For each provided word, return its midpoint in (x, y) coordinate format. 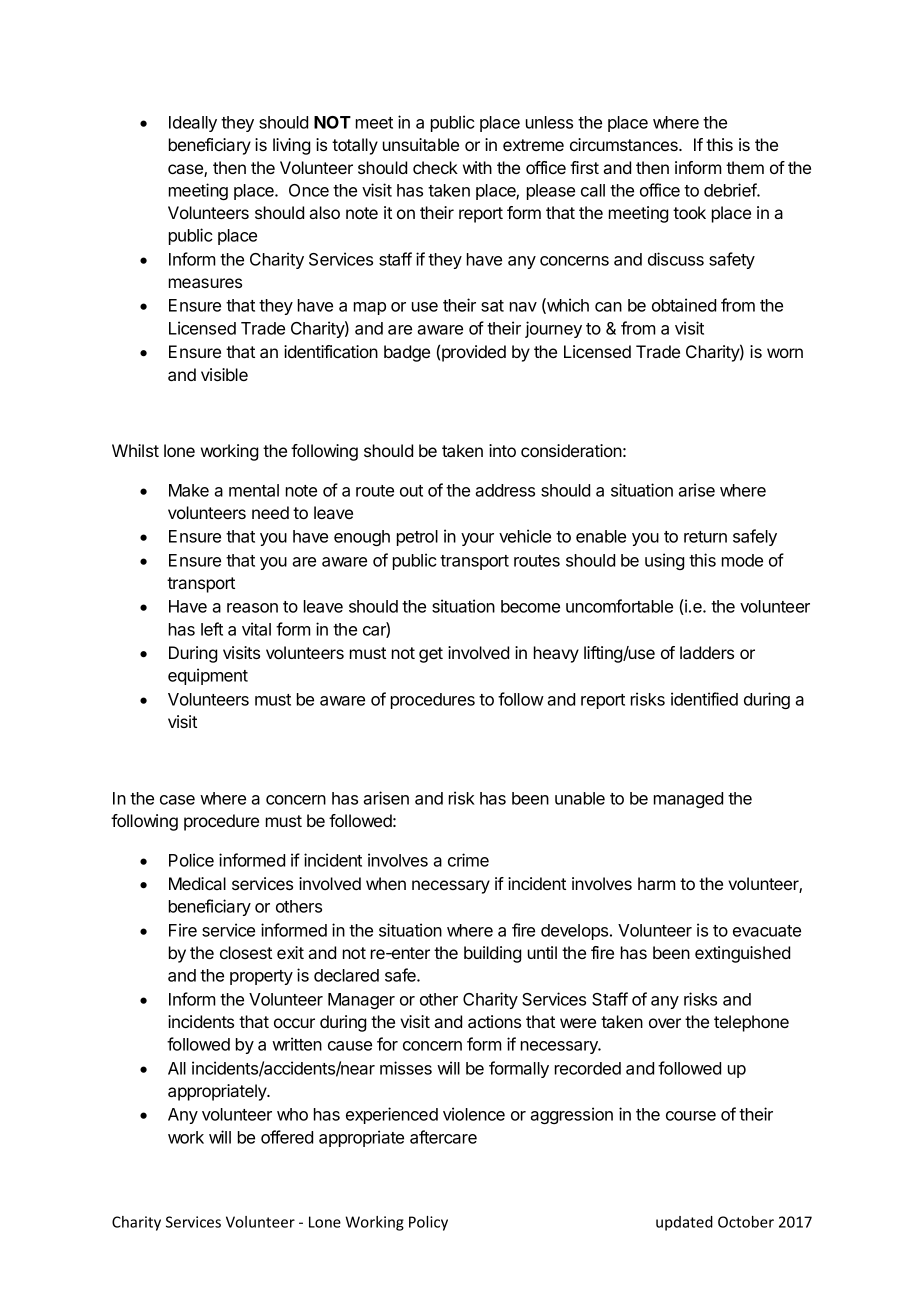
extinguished (742, 954)
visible (224, 374)
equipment (208, 676)
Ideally (193, 124)
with (477, 167)
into (502, 450)
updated (684, 1223)
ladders (707, 652)
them (745, 167)
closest (246, 952)
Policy (428, 1223)
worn (785, 353)
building (492, 954)
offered (287, 1137)
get (431, 655)
